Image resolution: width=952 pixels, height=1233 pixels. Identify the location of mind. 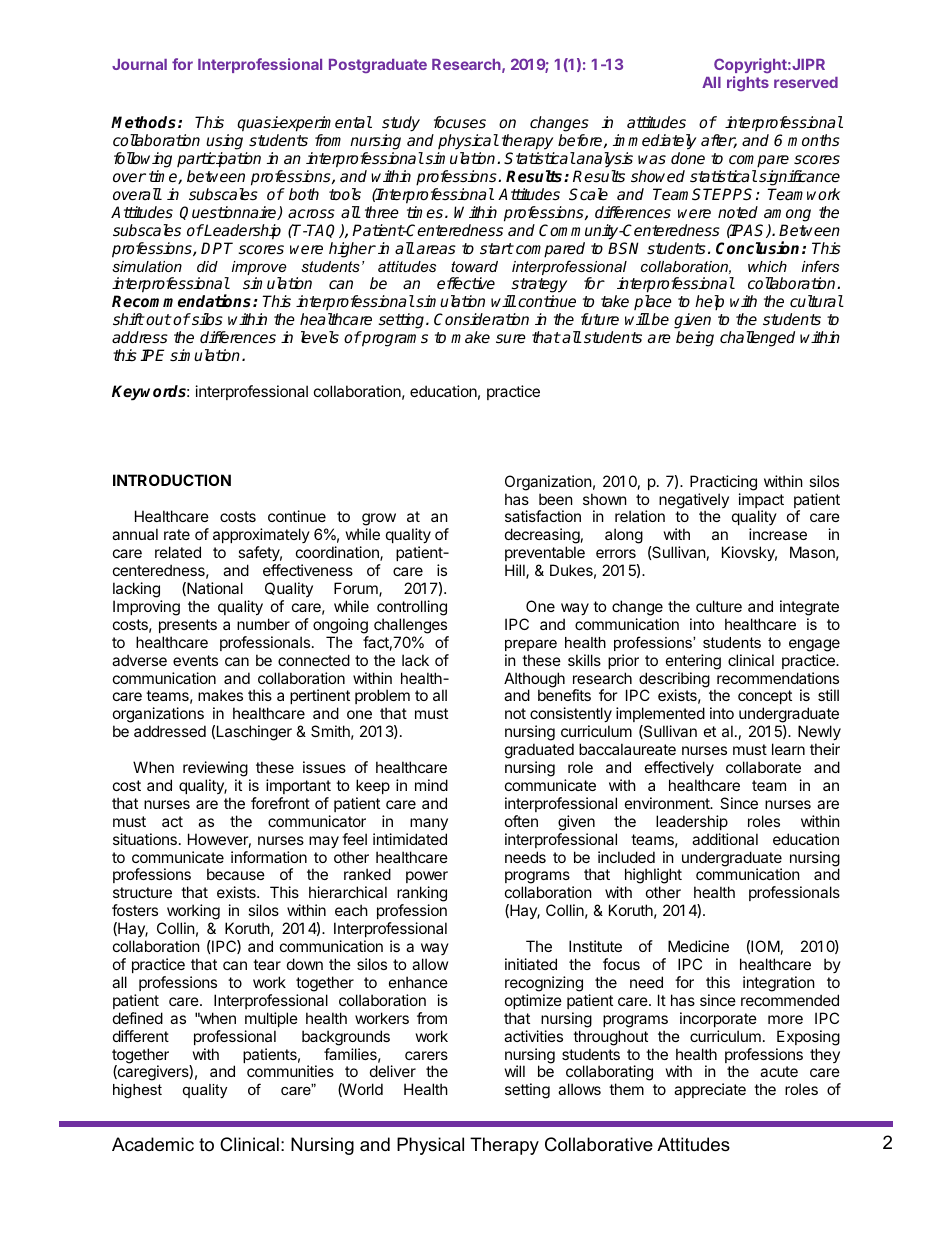
(431, 785).
